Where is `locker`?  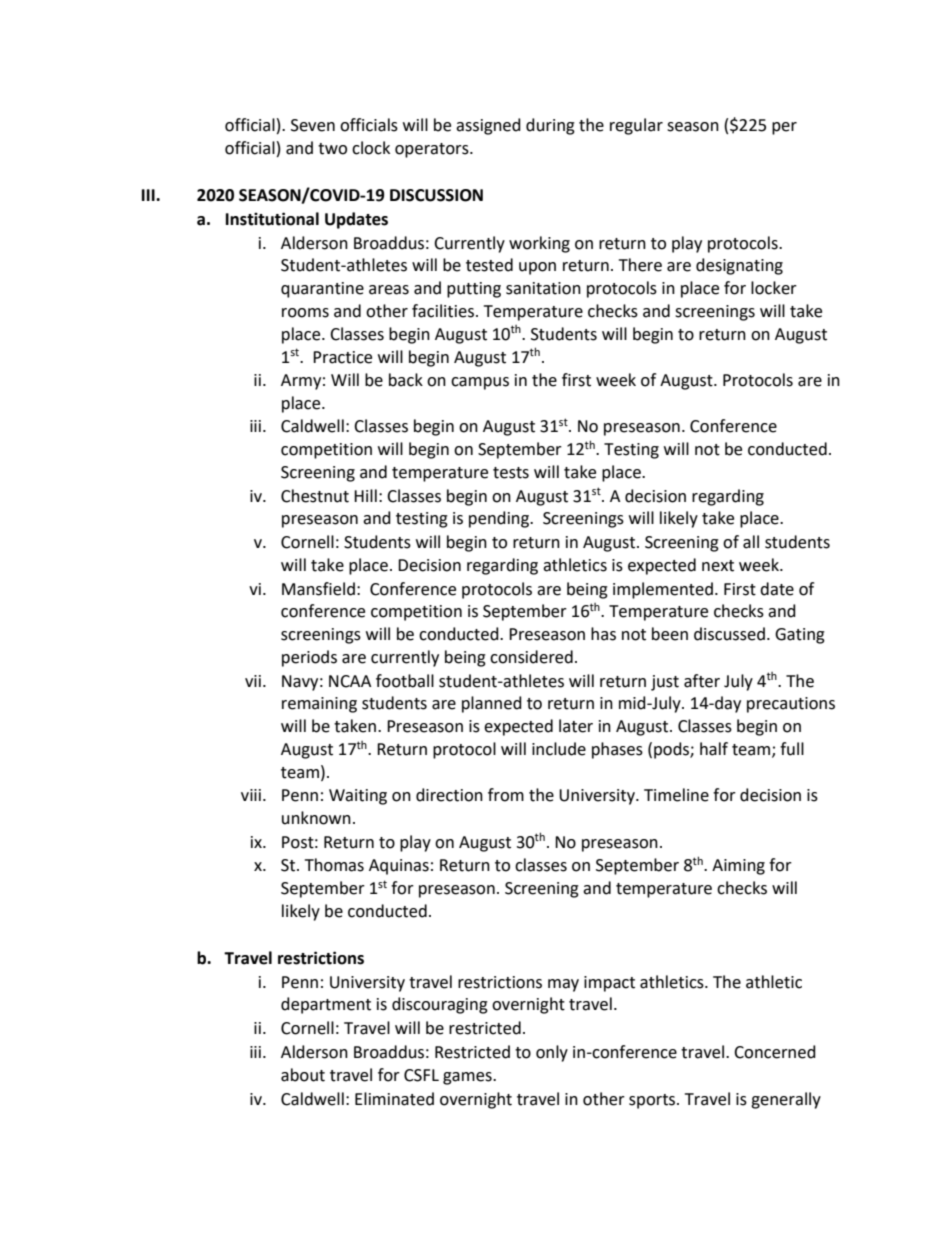
locker is located at coordinates (774, 288).
